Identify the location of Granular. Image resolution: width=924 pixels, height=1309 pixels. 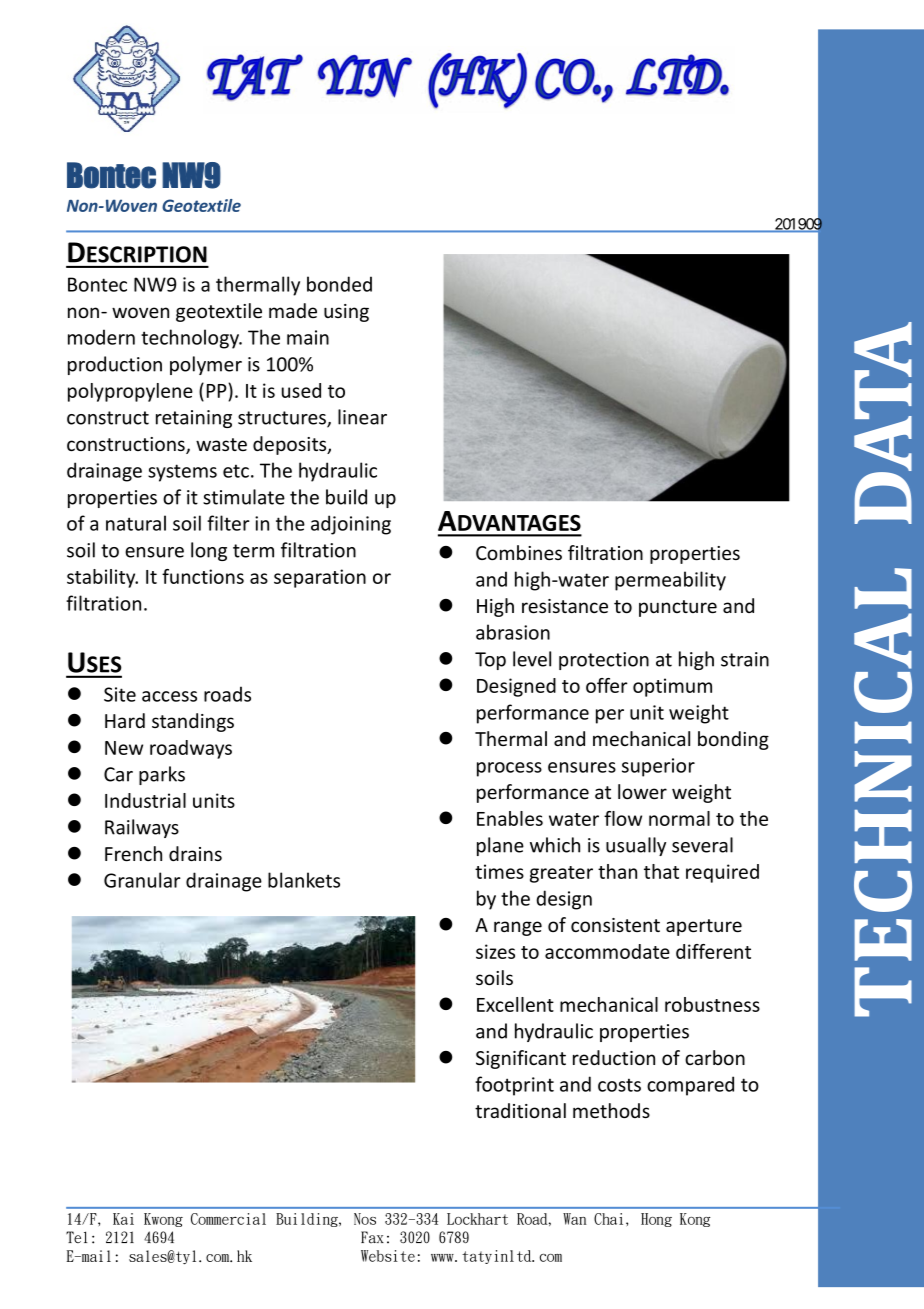
(142, 880).
